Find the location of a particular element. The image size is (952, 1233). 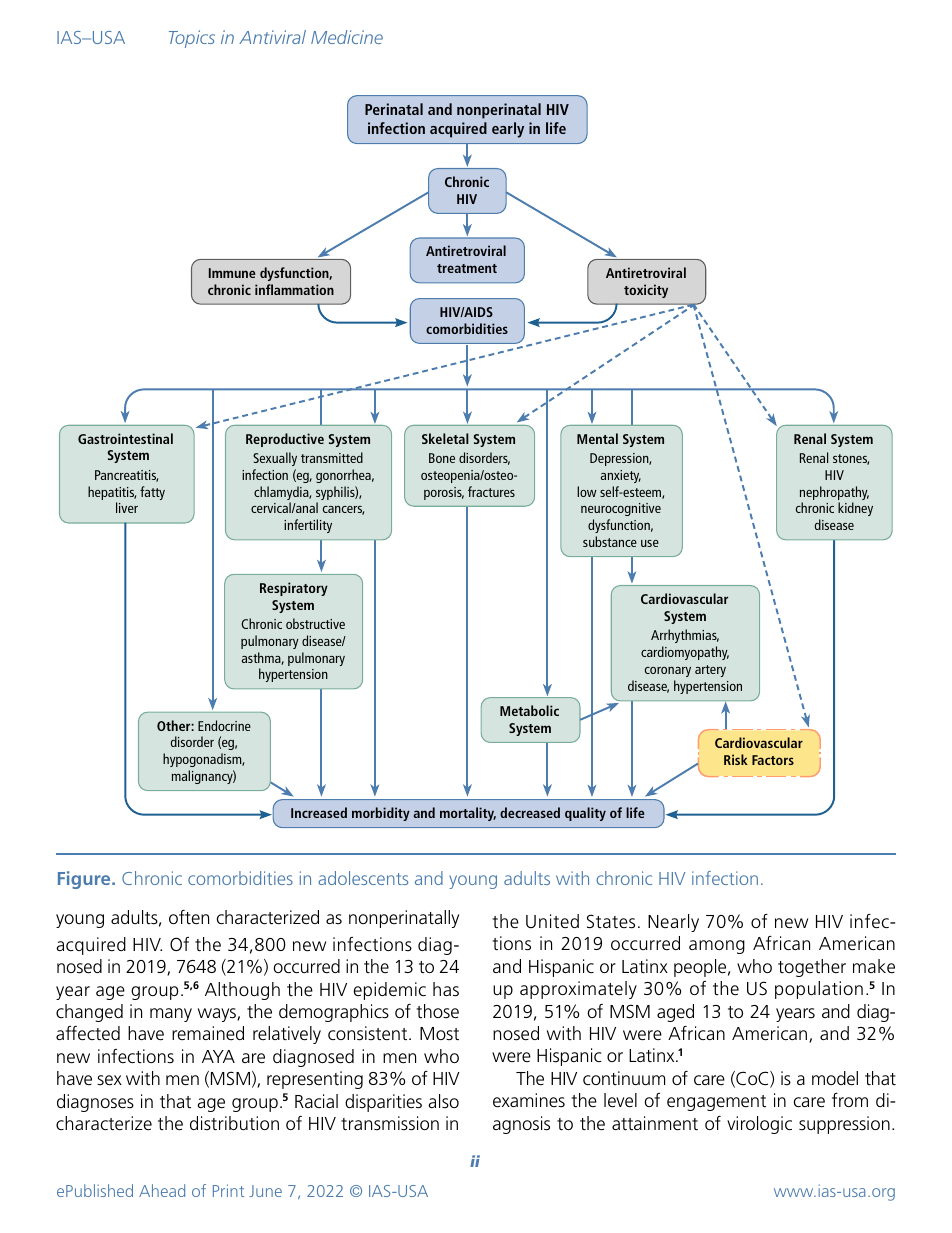

Topics is located at coordinates (192, 39).
